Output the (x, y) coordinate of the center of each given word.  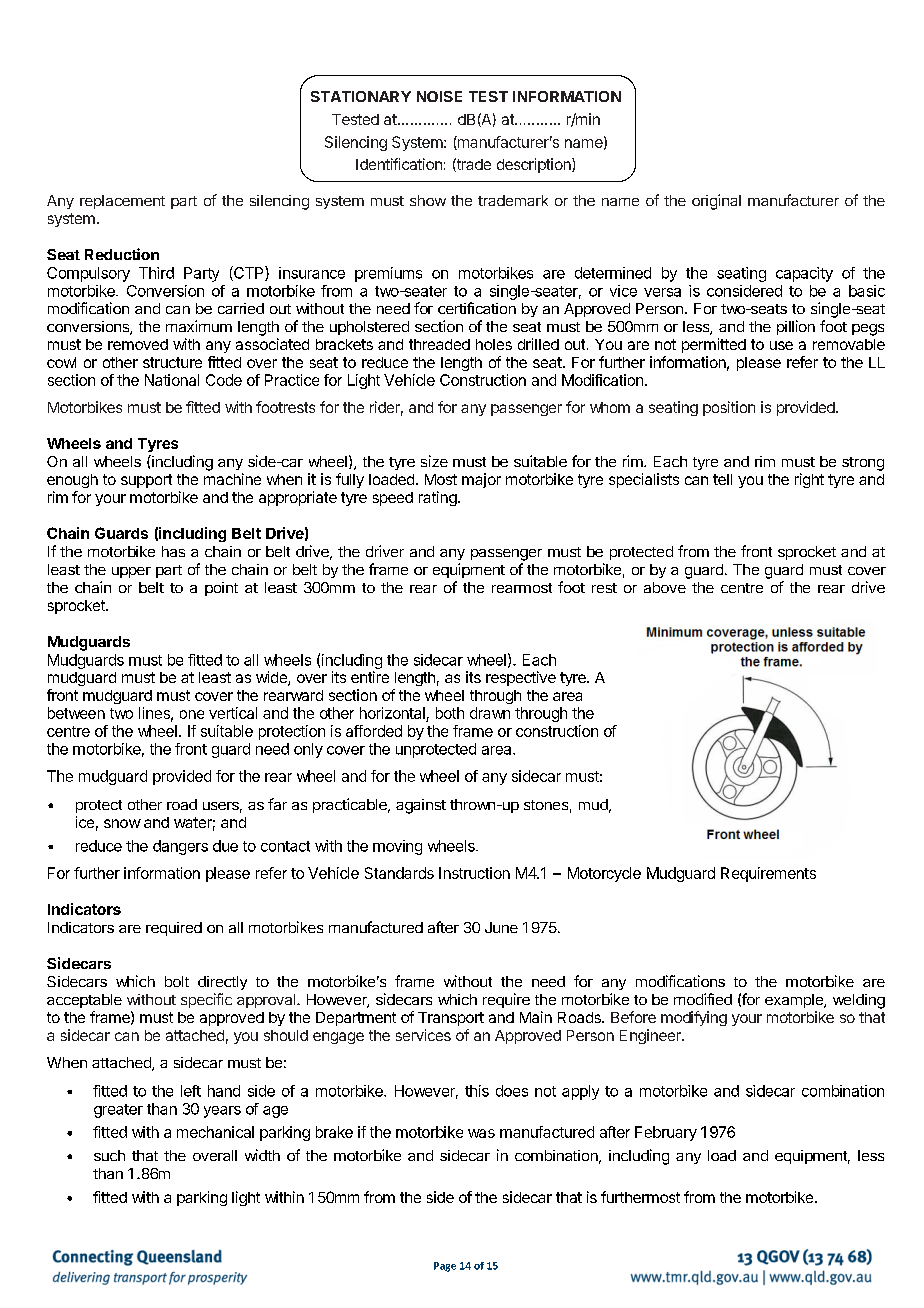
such (109, 1155)
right (809, 480)
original (716, 202)
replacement (122, 202)
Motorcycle (604, 874)
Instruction (474, 873)
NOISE (439, 96)
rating (438, 498)
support (146, 481)
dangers (180, 847)
